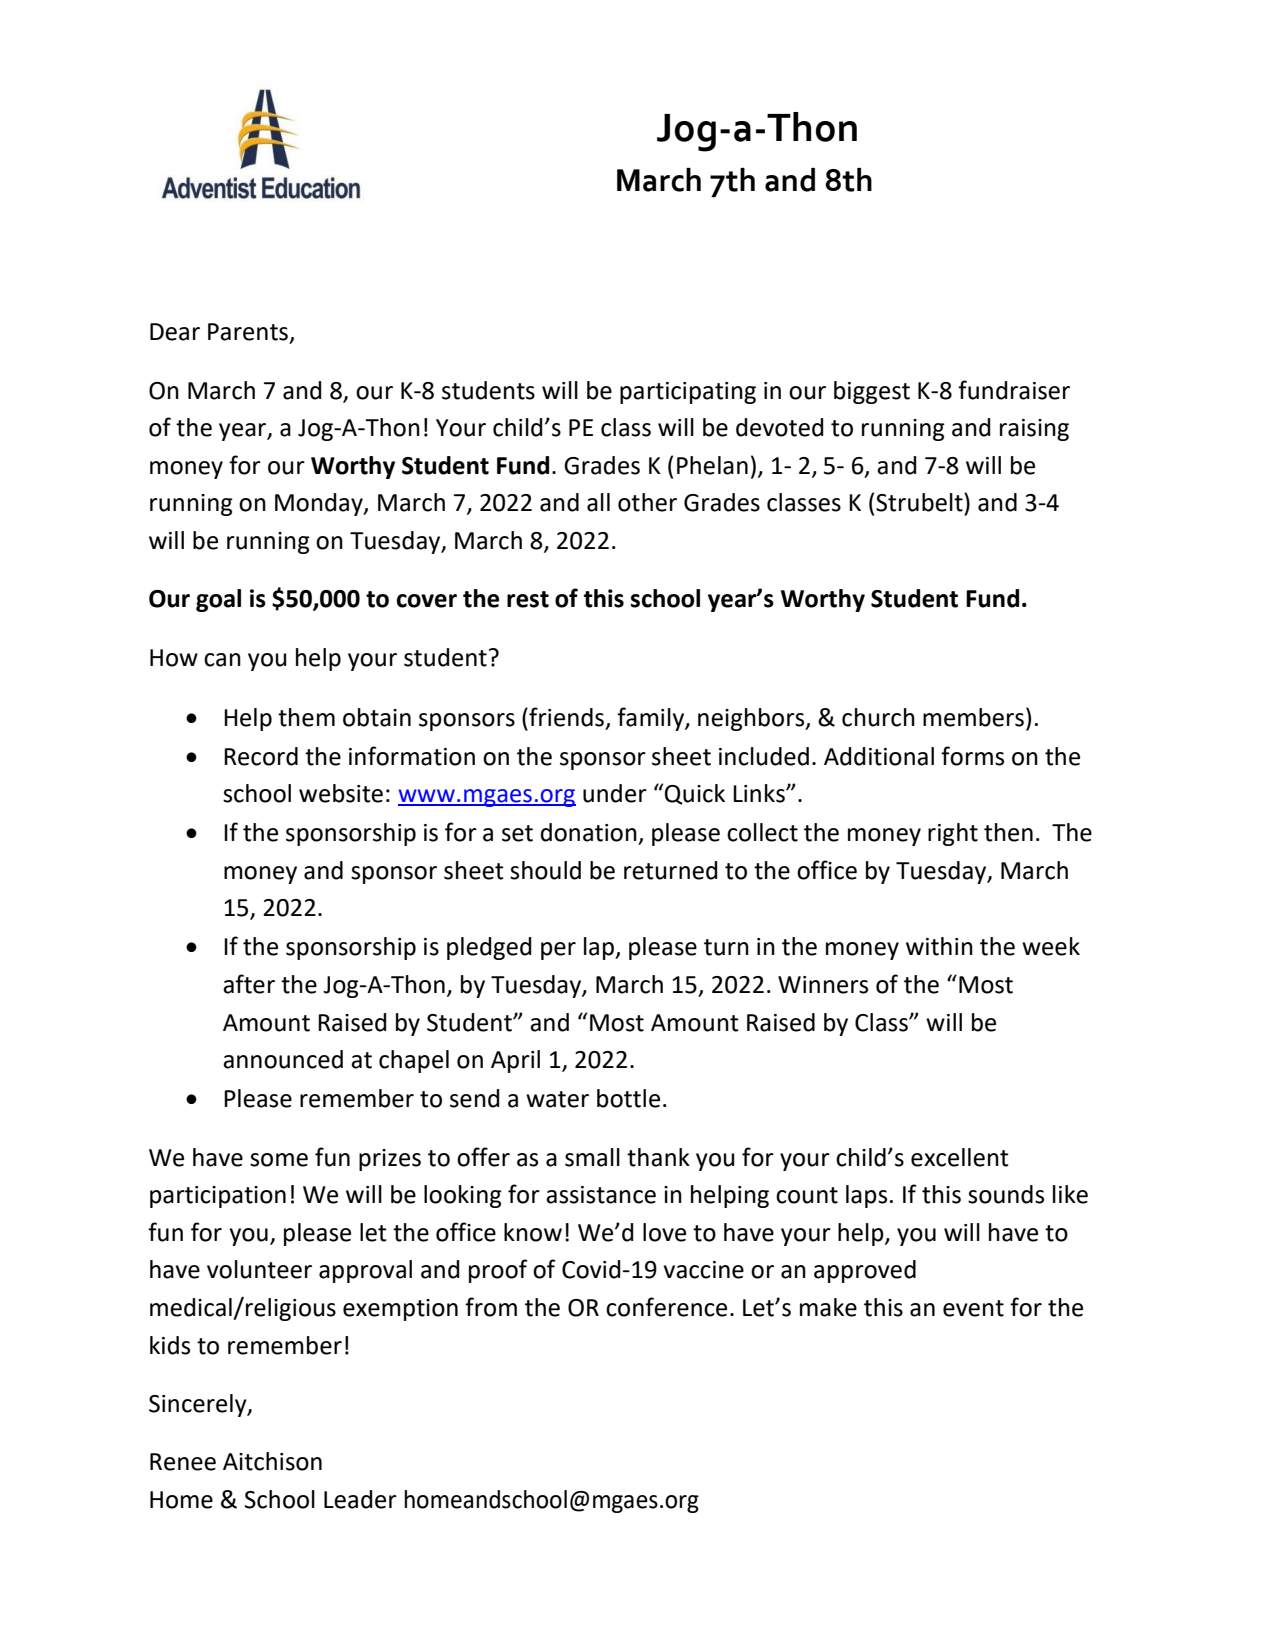 The image size is (1262, 1633). Describe the element at coordinates (666, 1307) in the screenshot. I see `conference` at that location.
